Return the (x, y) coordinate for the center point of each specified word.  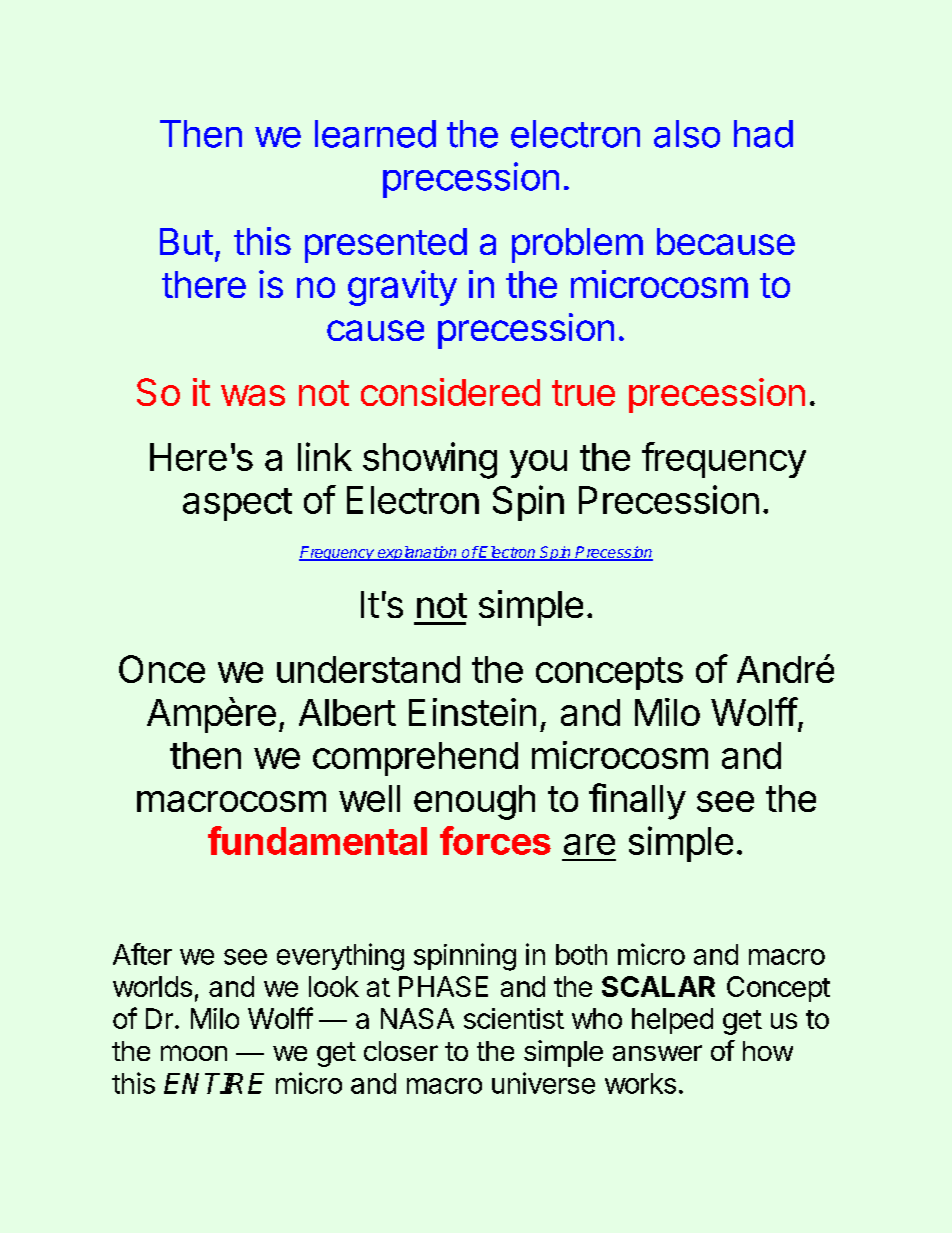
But (186, 241)
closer (401, 1051)
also (687, 134)
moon (194, 1053)
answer (657, 1053)
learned (375, 134)
